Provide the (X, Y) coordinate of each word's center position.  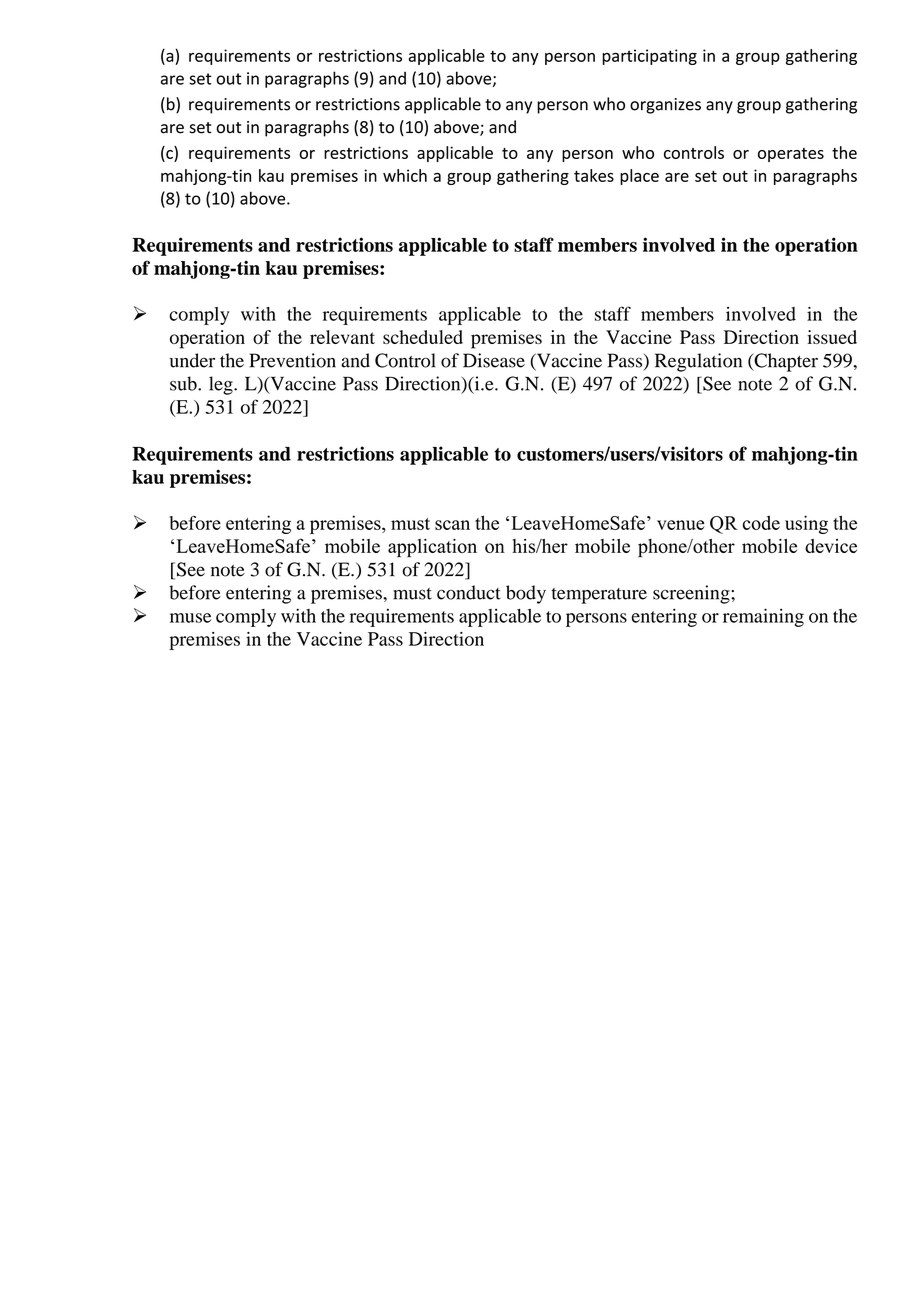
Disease (494, 360)
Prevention (292, 360)
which (405, 175)
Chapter (785, 362)
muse (191, 618)
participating (649, 57)
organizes (665, 106)
